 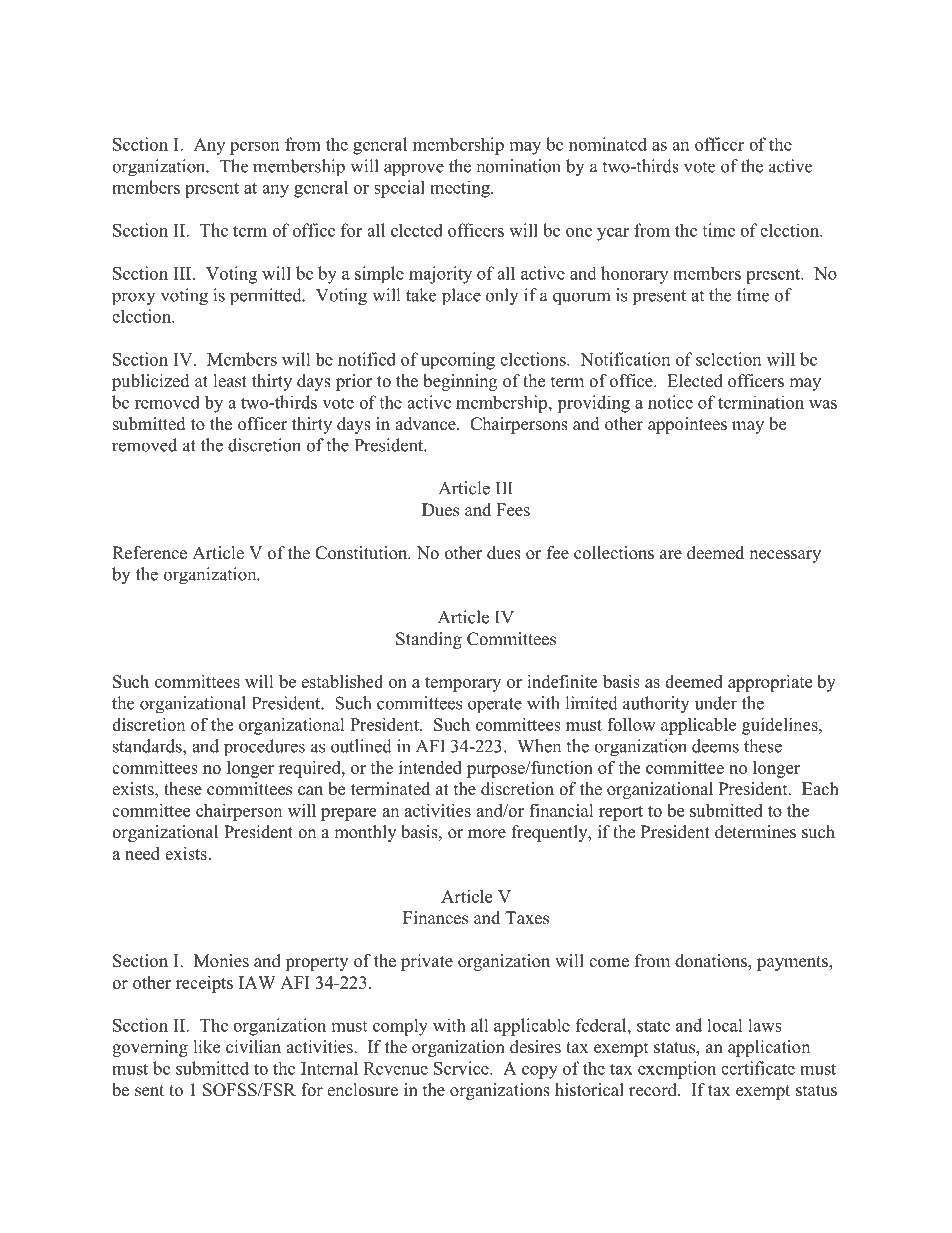 What do you see at coordinates (758, 1068) in the image?
I see `certificate` at bounding box center [758, 1068].
